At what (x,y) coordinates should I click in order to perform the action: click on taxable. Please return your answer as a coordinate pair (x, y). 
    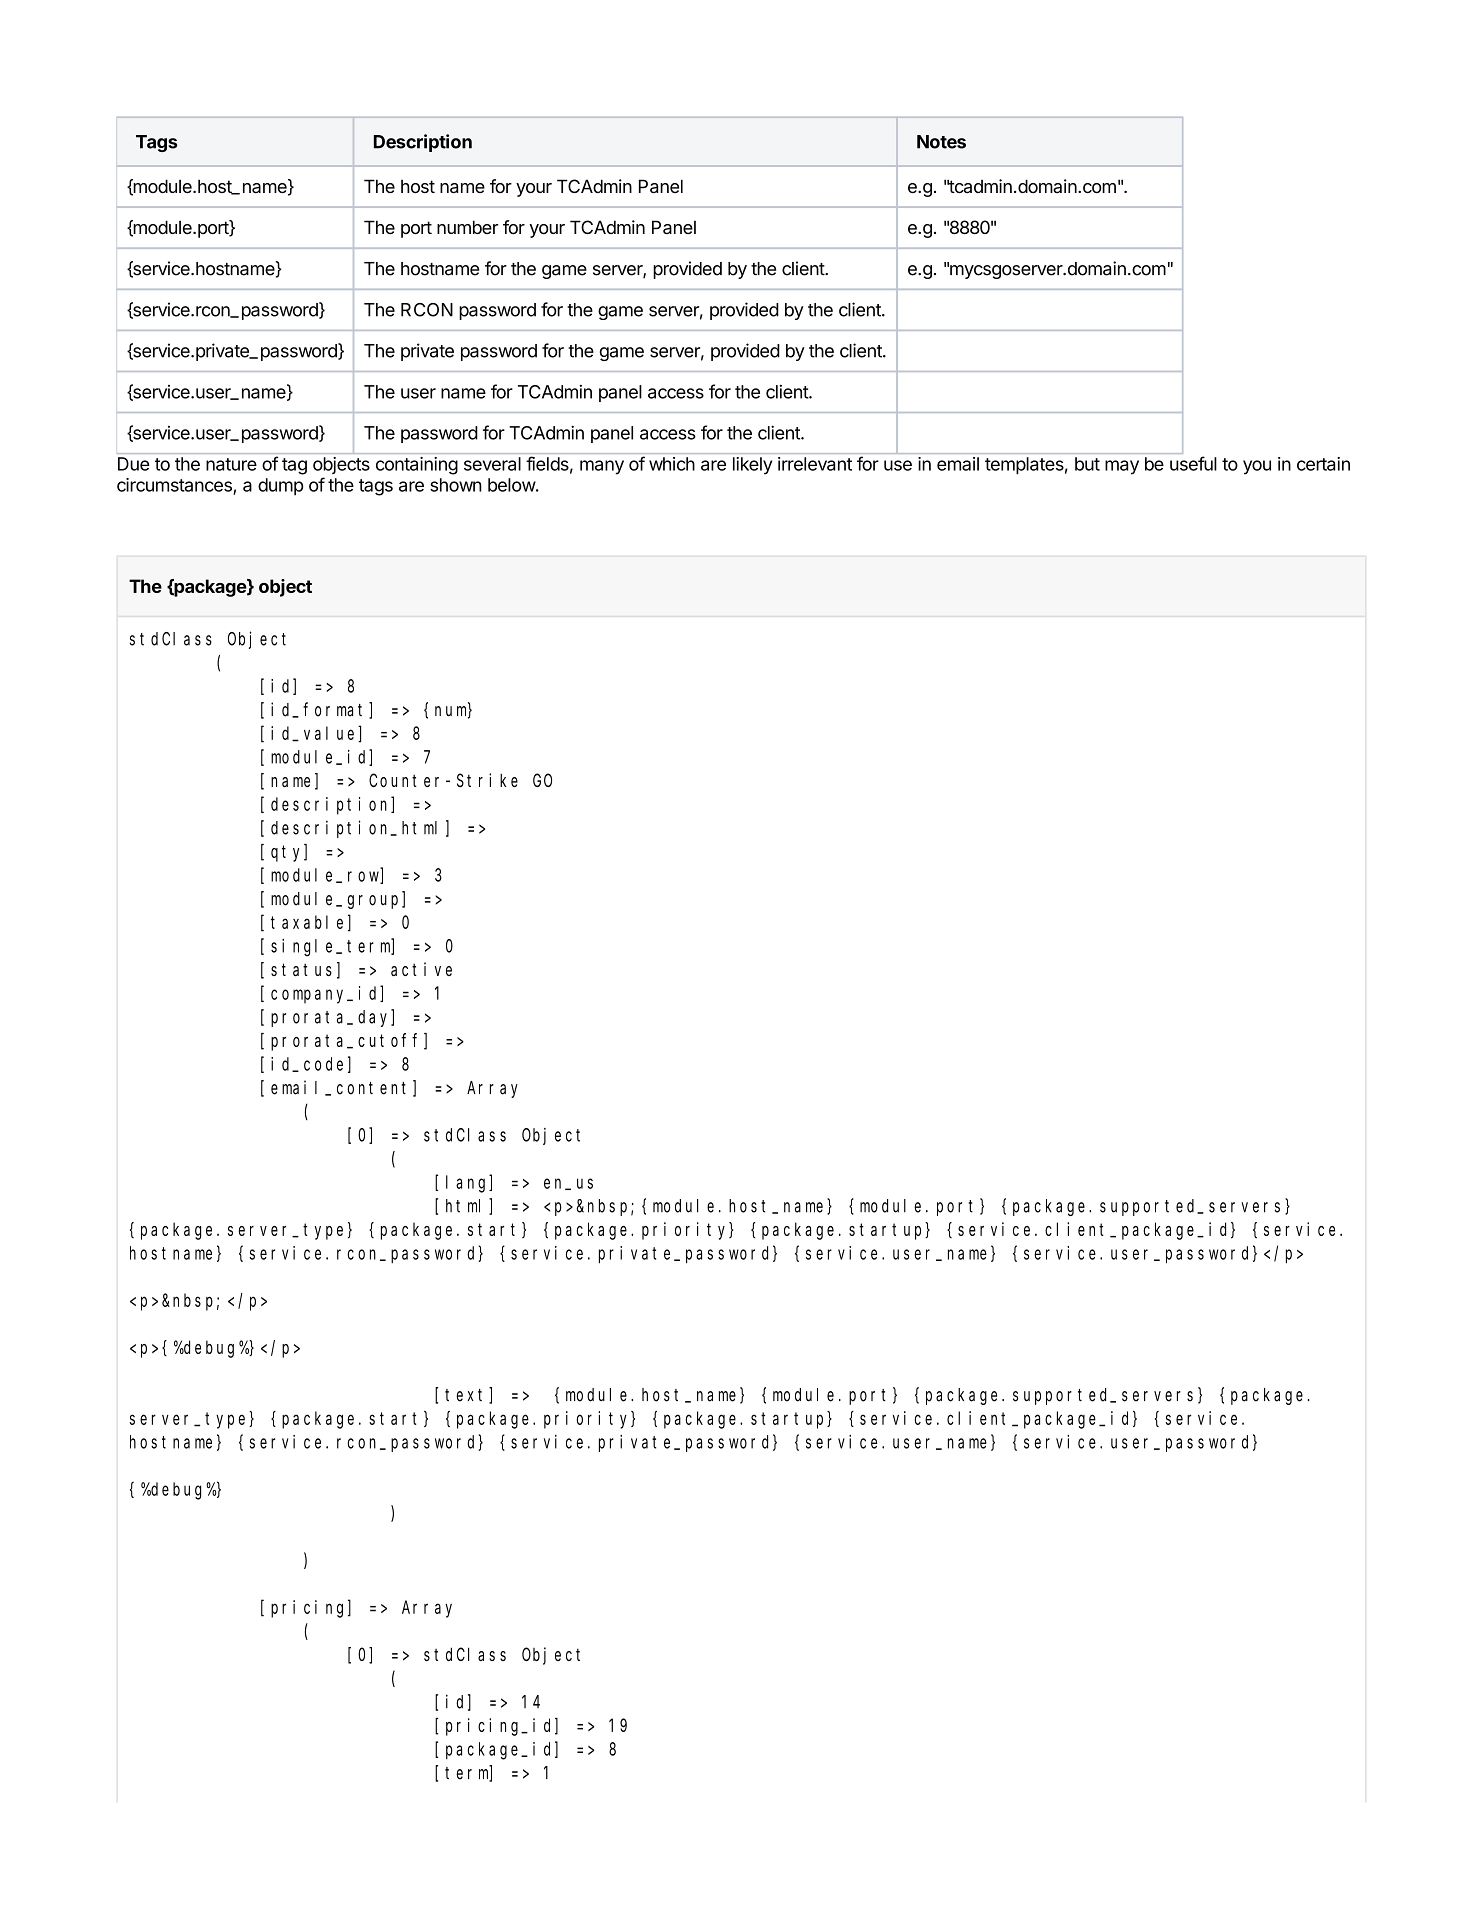
    Looking at the image, I should click on (307, 922).
